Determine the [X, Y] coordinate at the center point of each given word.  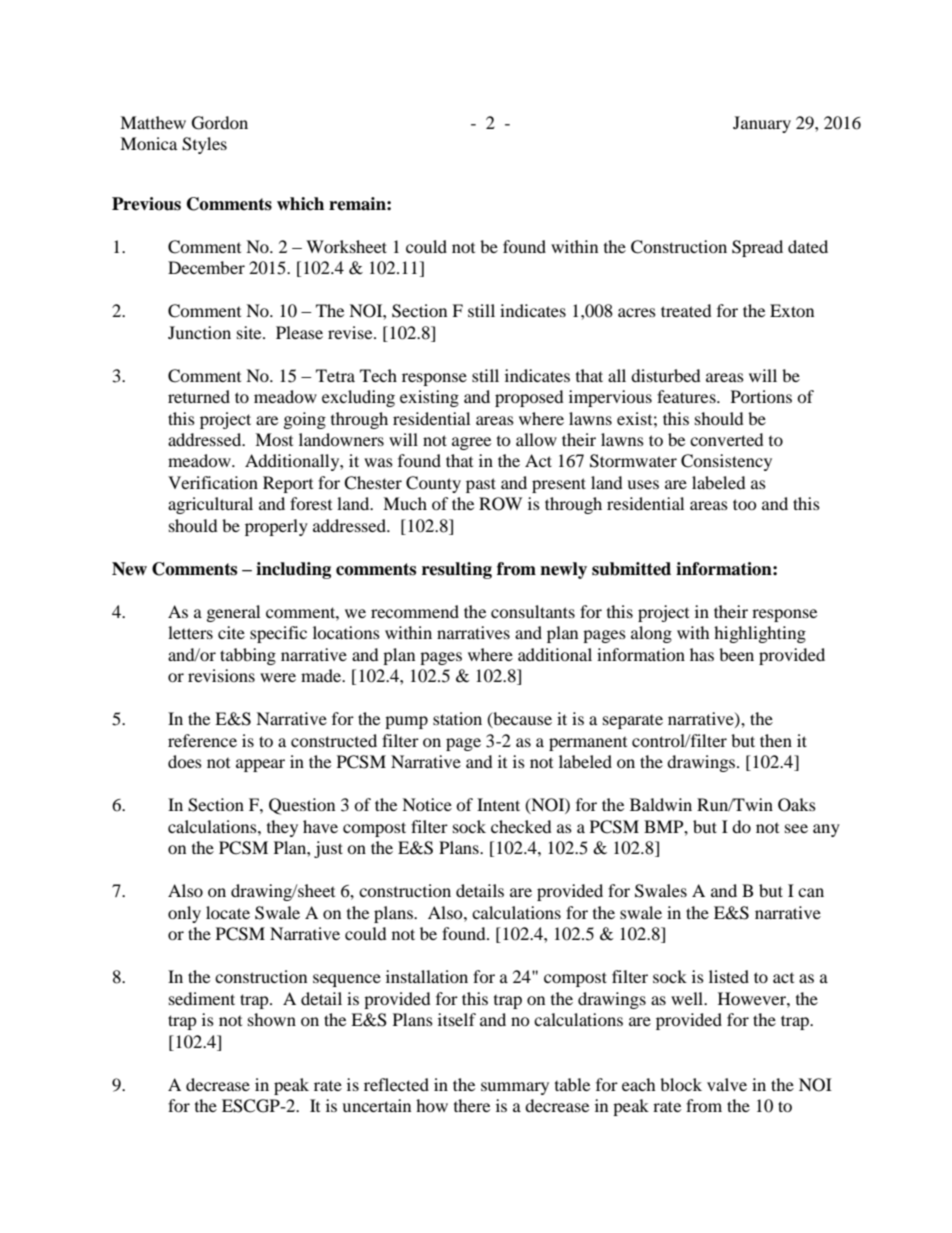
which [300, 204]
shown [272, 1019]
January [762, 124]
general [233, 613]
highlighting [760, 634]
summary [515, 1088]
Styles [204, 145]
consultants [533, 611]
